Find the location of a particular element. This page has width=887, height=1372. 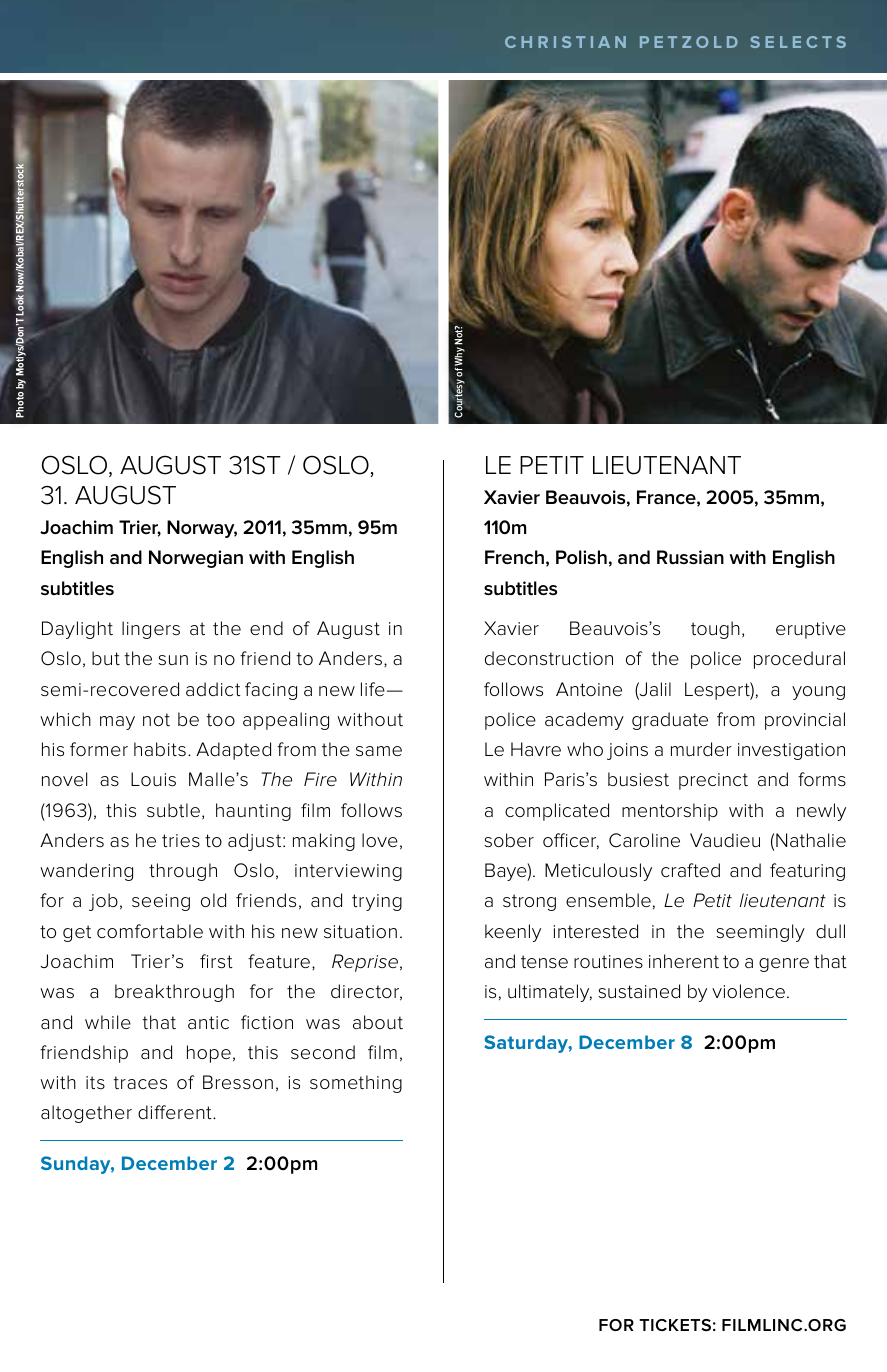

French is located at coordinates (514, 557).
